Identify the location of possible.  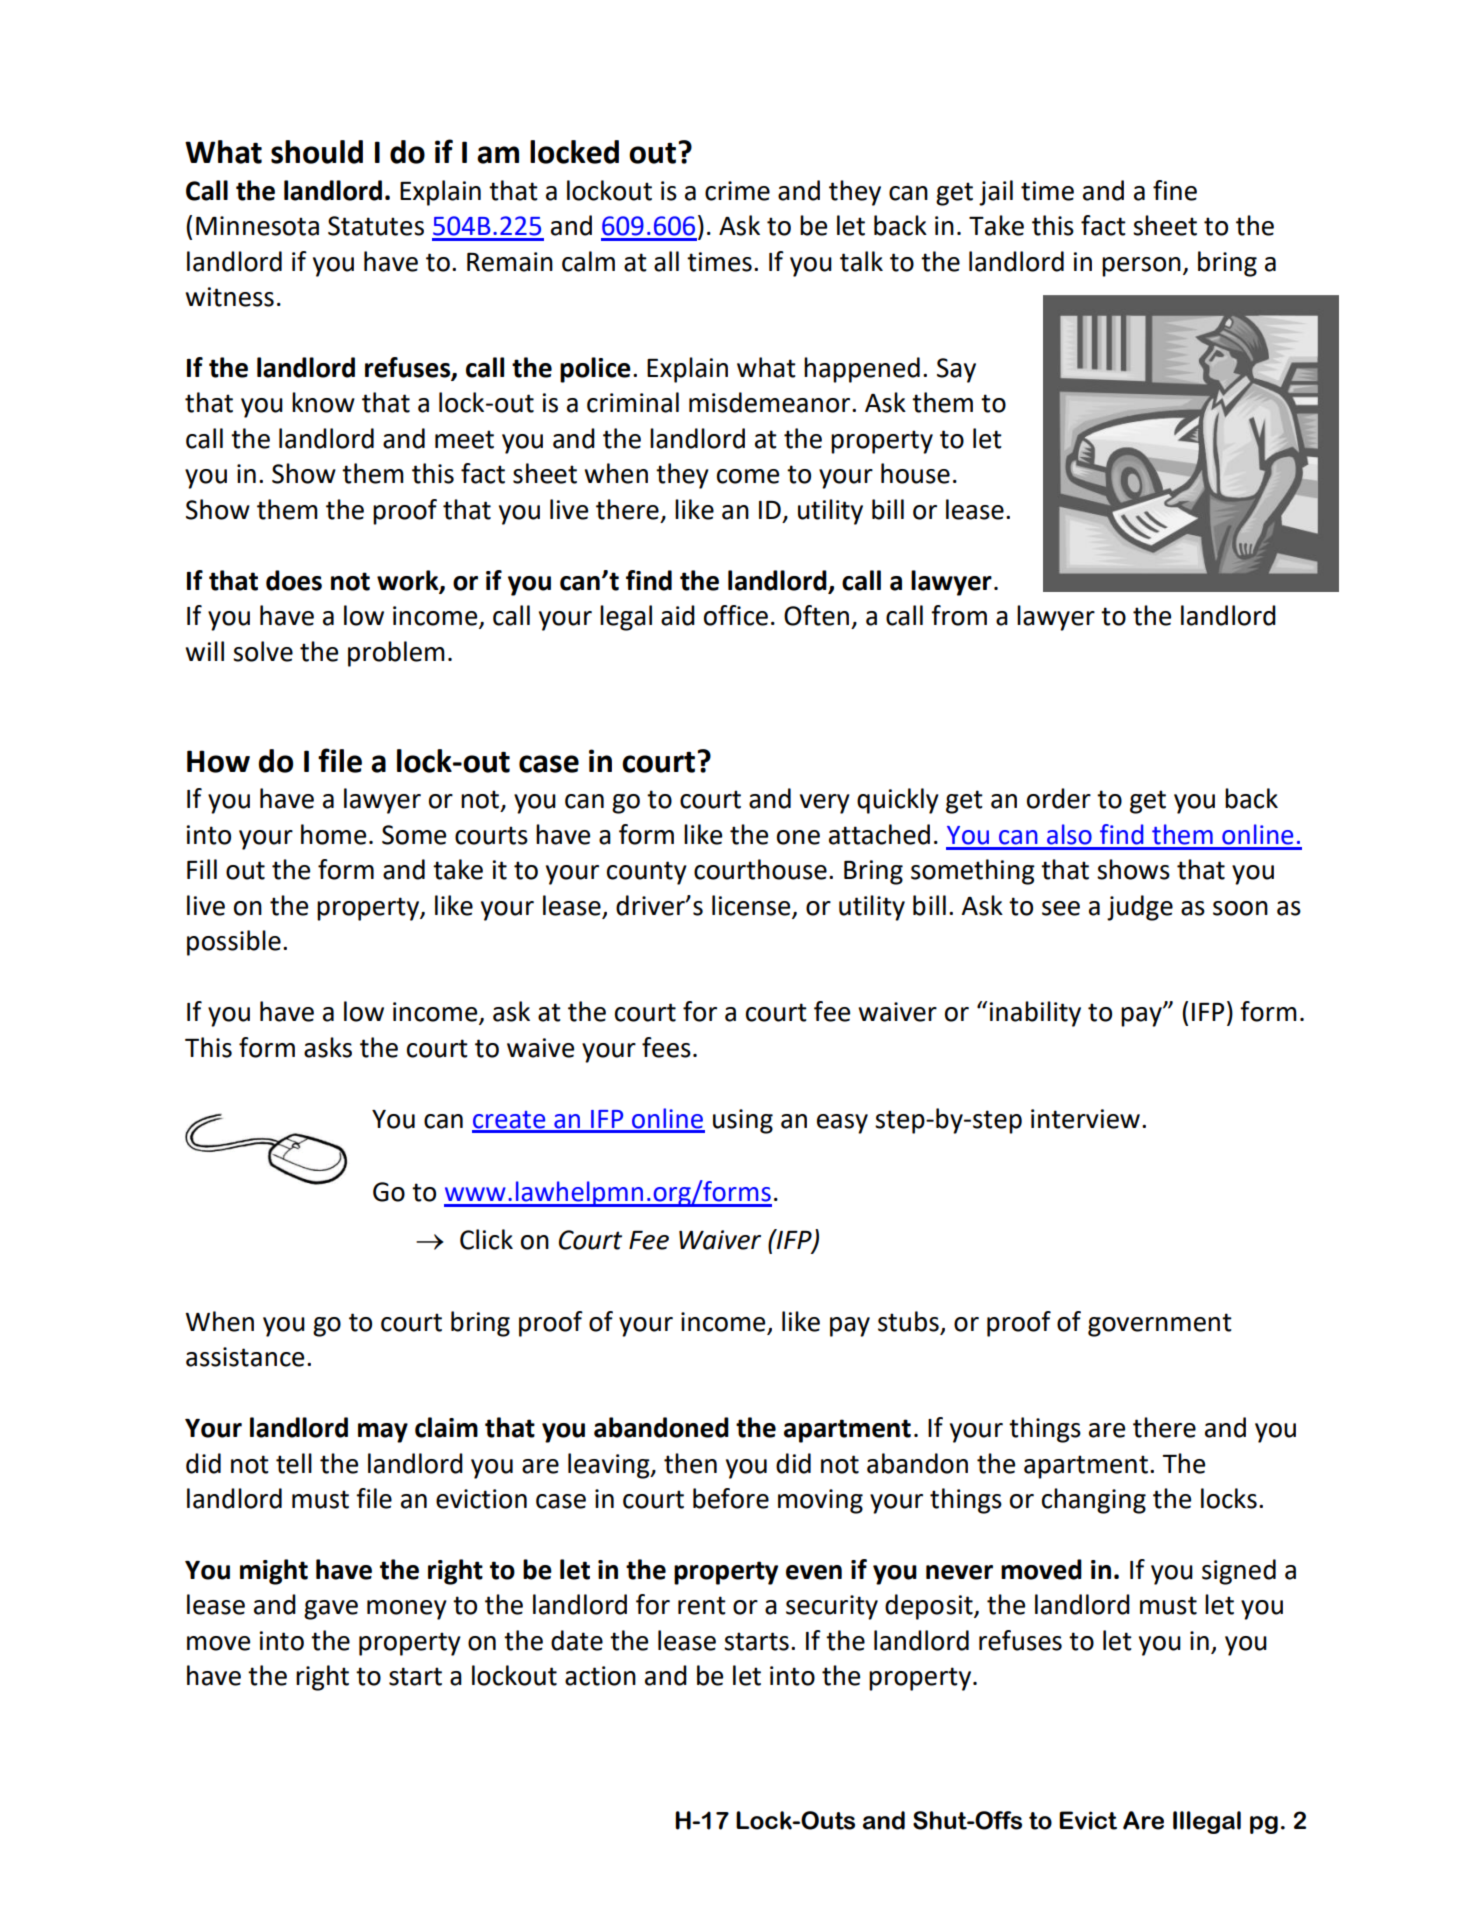
(234, 943).
